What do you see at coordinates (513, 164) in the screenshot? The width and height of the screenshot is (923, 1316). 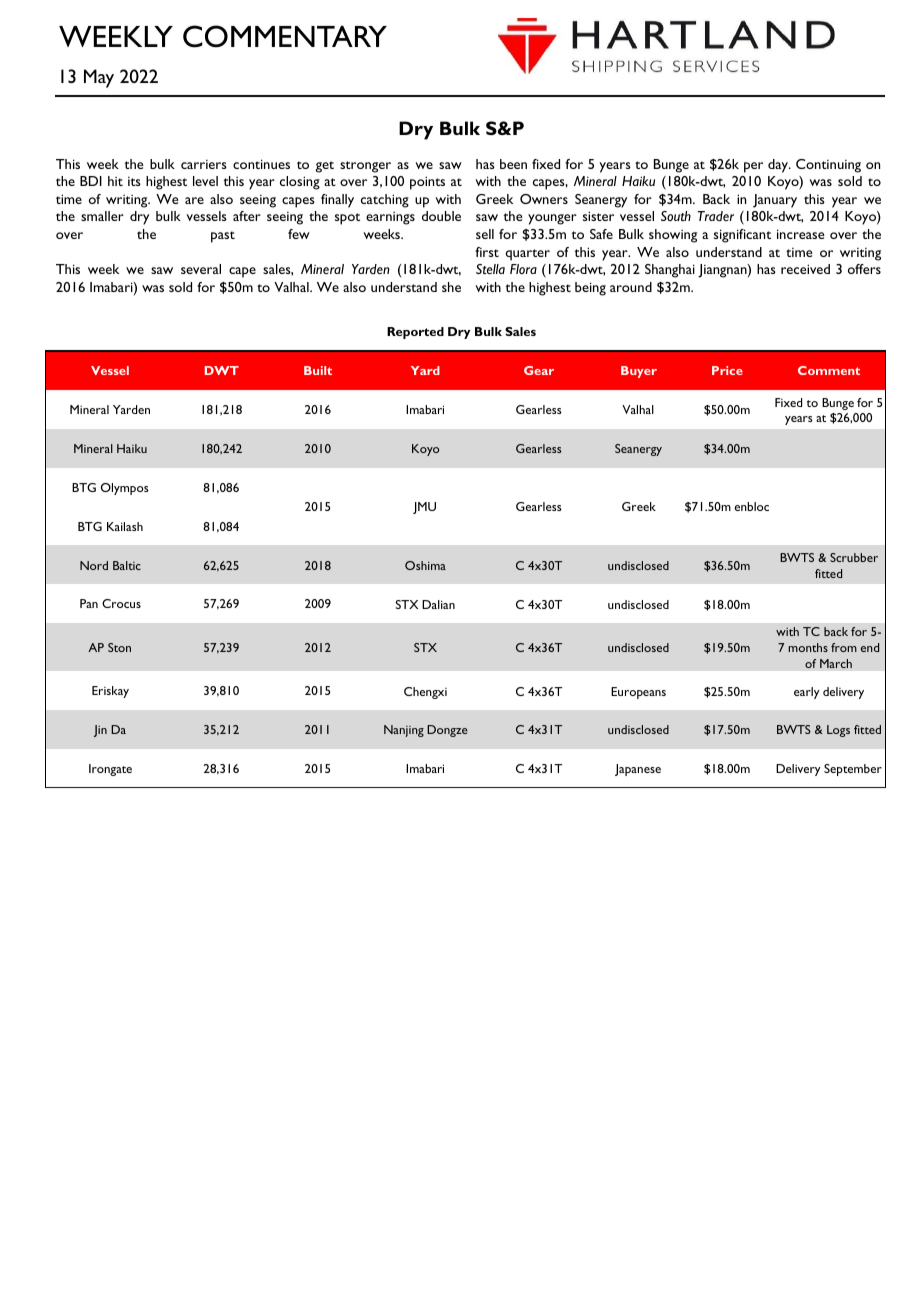 I see `been` at bounding box center [513, 164].
